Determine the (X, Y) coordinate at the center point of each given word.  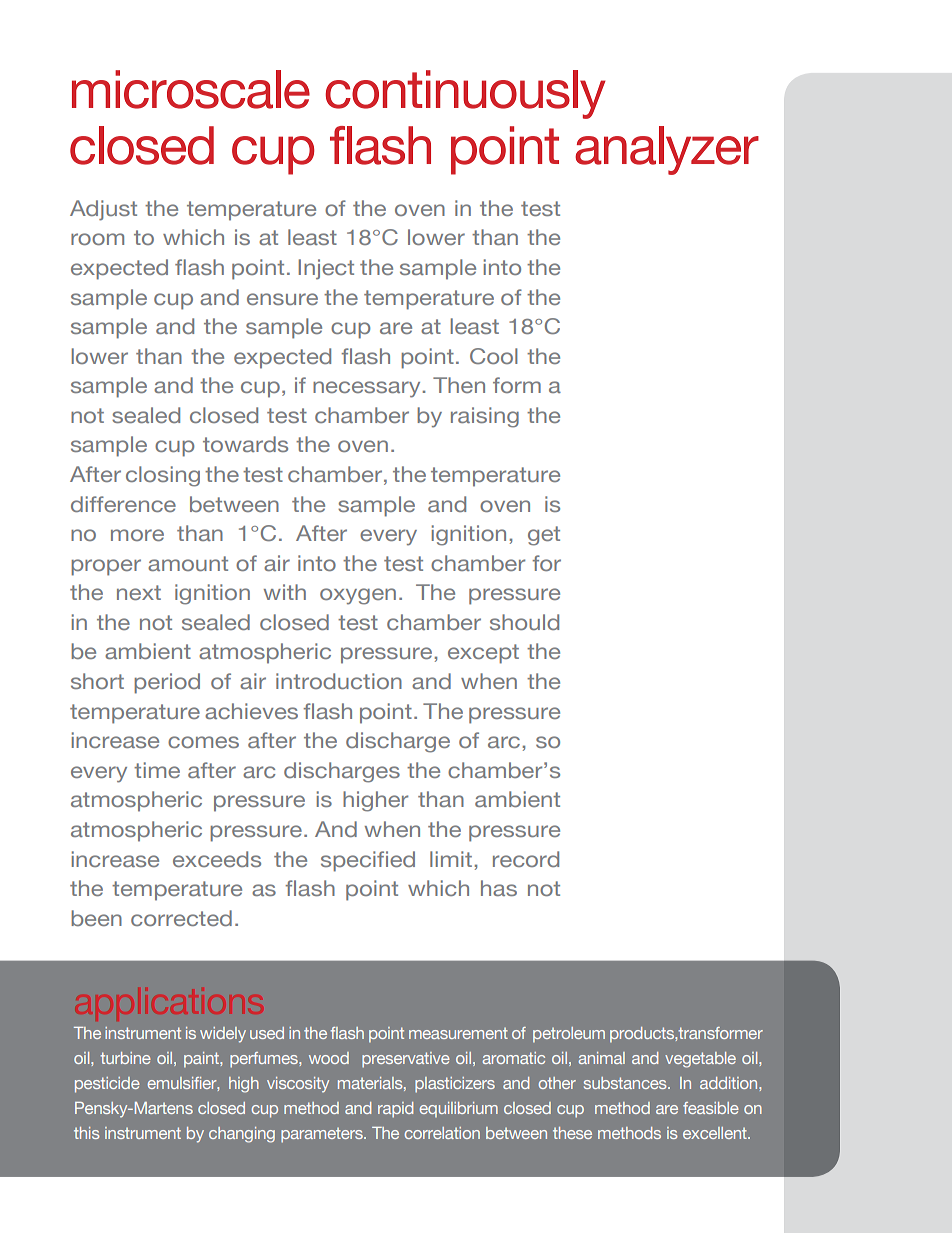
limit (451, 859)
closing (163, 476)
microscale (191, 89)
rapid (395, 1110)
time (157, 770)
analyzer (667, 150)
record (526, 859)
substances (626, 1083)
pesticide (107, 1085)
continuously (465, 94)
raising (485, 417)
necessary (366, 389)
